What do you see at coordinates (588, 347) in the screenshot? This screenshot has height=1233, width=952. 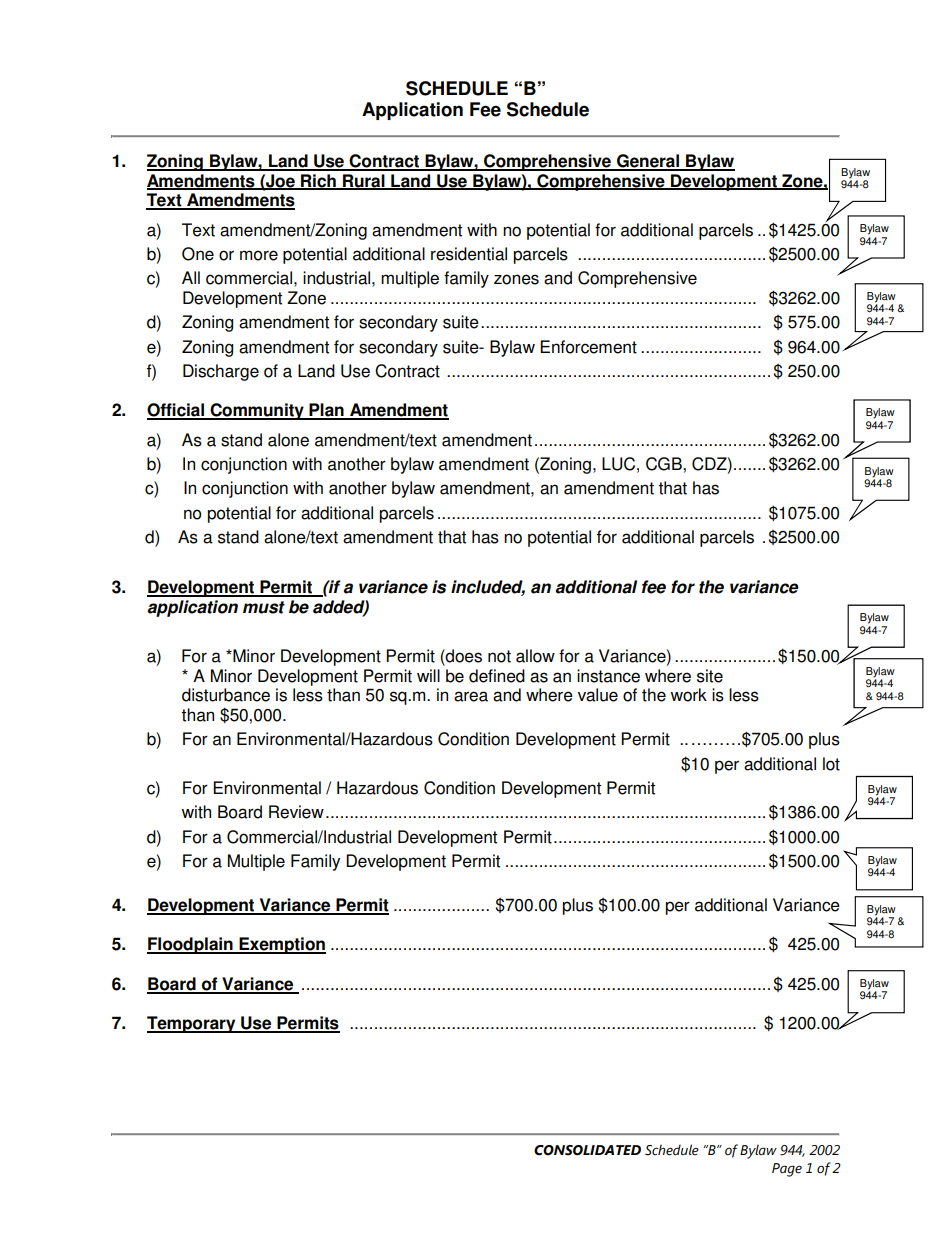 I see `Enforcement` at bounding box center [588, 347].
